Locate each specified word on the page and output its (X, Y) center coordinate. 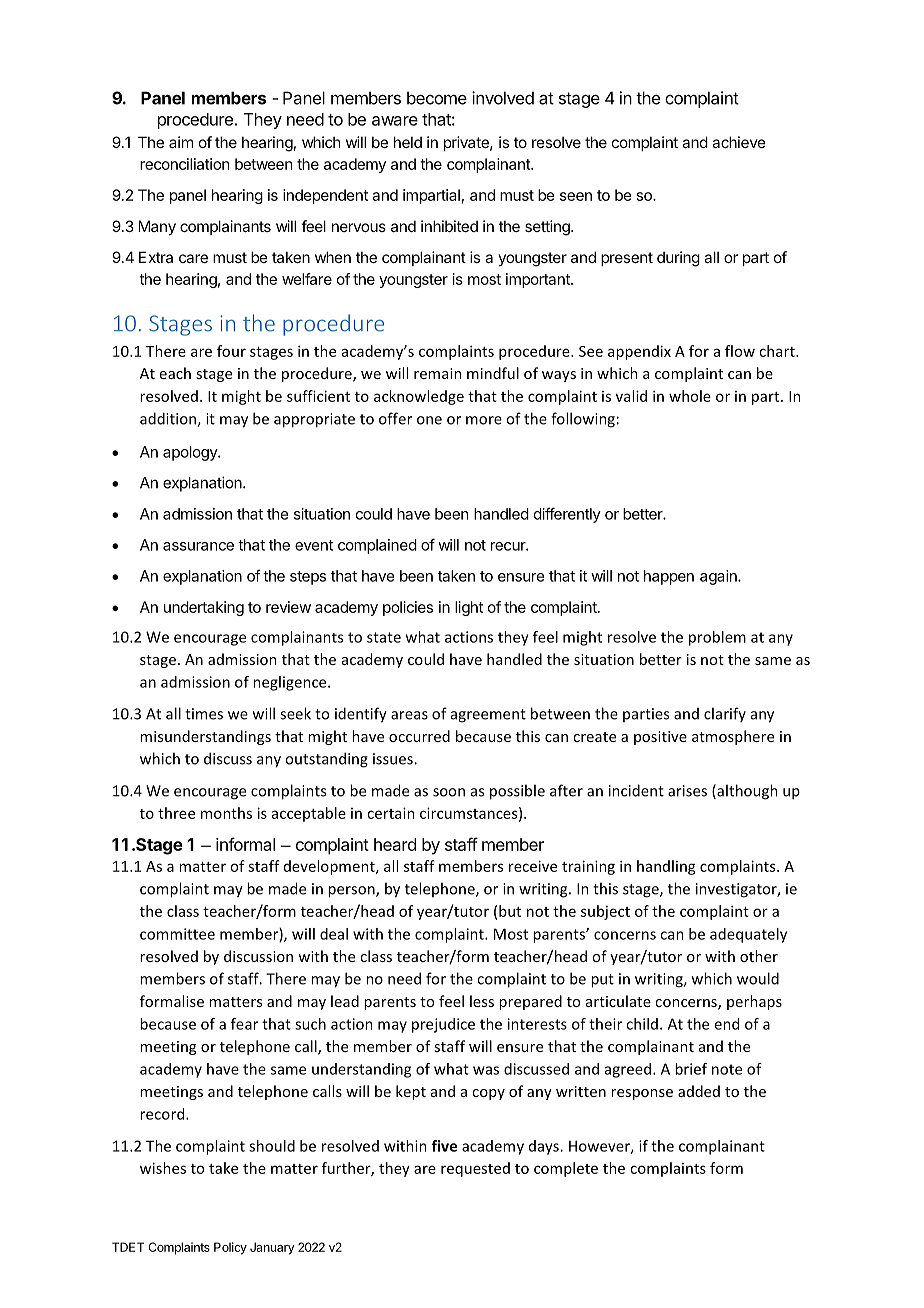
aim (181, 142)
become (437, 98)
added (699, 1091)
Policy (230, 1248)
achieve (739, 142)
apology (191, 453)
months (226, 813)
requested (475, 1169)
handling (666, 867)
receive (533, 866)
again (719, 577)
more (484, 420)
